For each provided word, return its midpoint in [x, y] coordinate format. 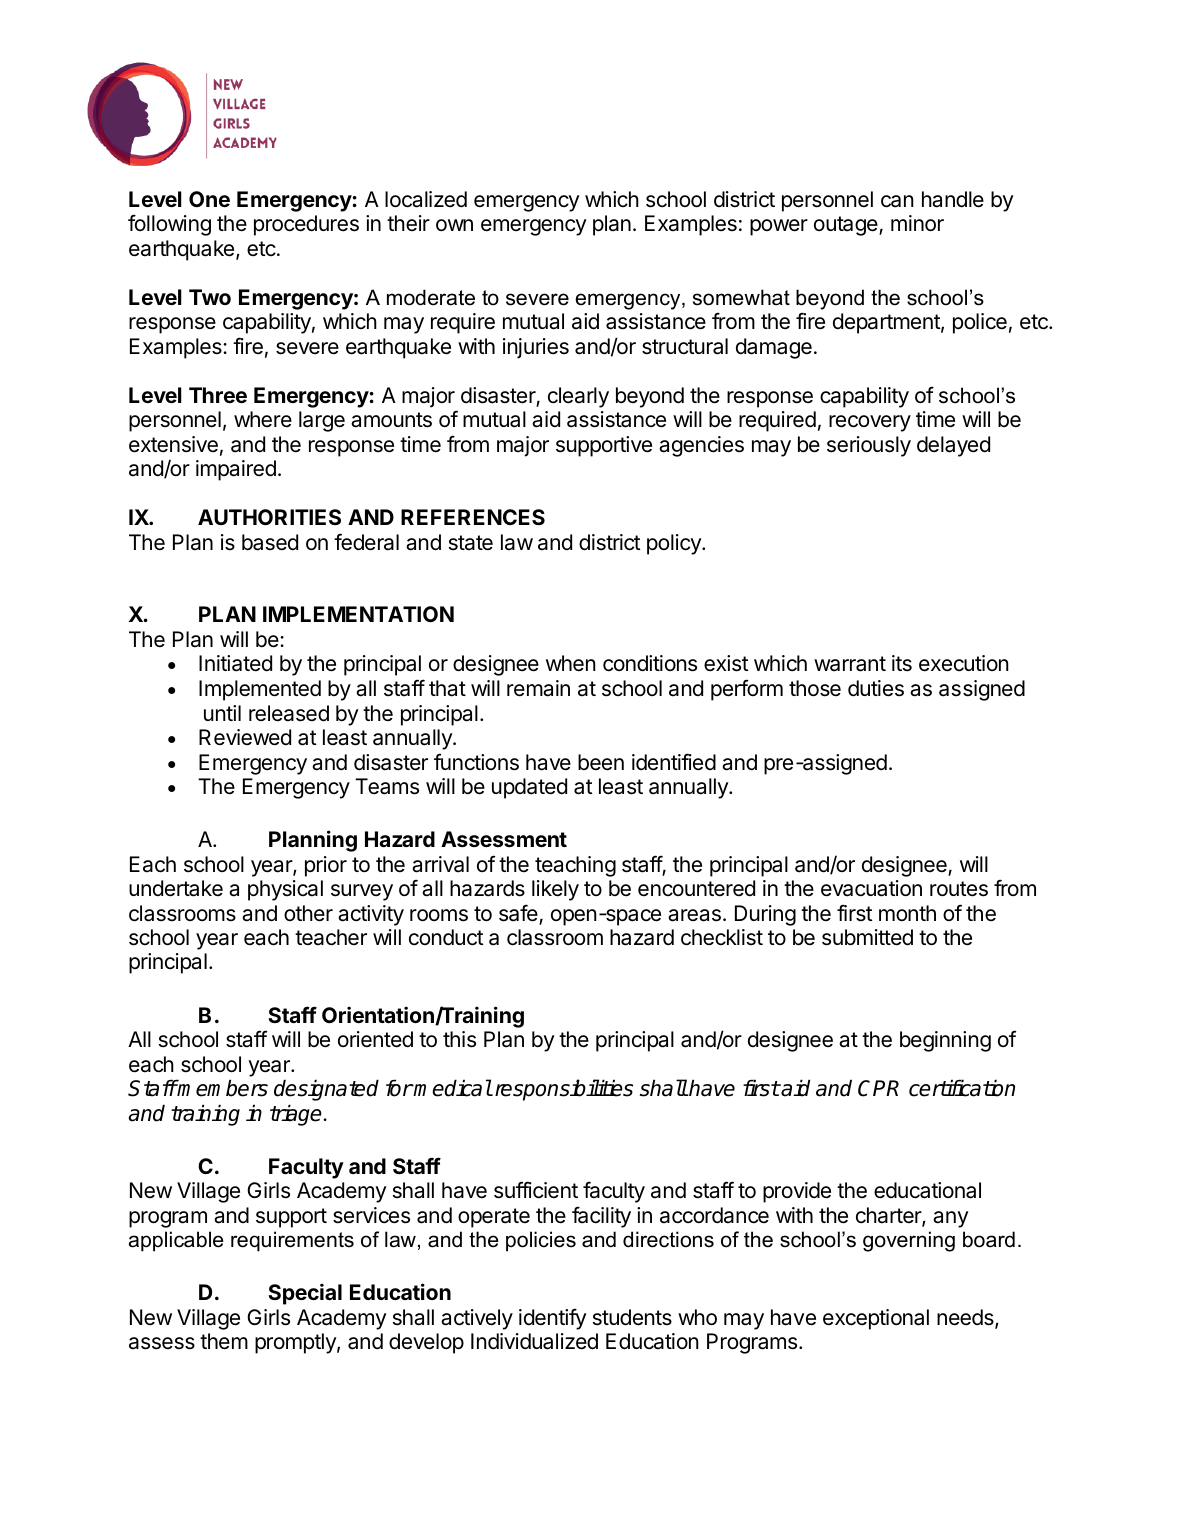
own [454, 225]
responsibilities [564, 1090]
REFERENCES [473, 517]
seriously [869, 446]
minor [917, 223]
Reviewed [245, 737]
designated [326, 1090]
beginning [945, 1041]
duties [876, 688]
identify [553, 1319]
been [601, 762]
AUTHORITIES [269, 517]
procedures [306, 225]
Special [305, 1294]
